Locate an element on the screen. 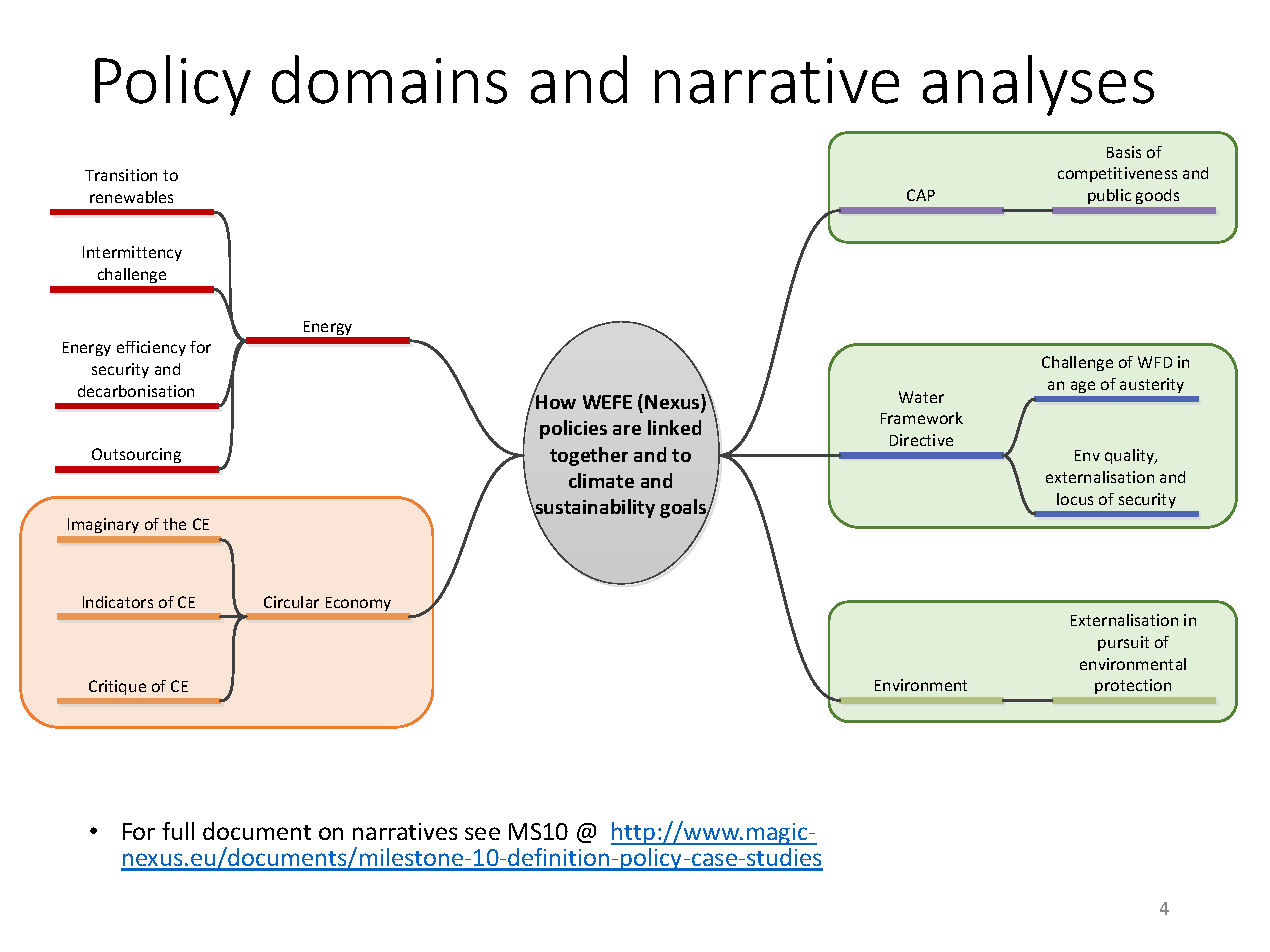 The height and width of the screenshot is (952, 1270). together is located at coordinates (589, 456).
